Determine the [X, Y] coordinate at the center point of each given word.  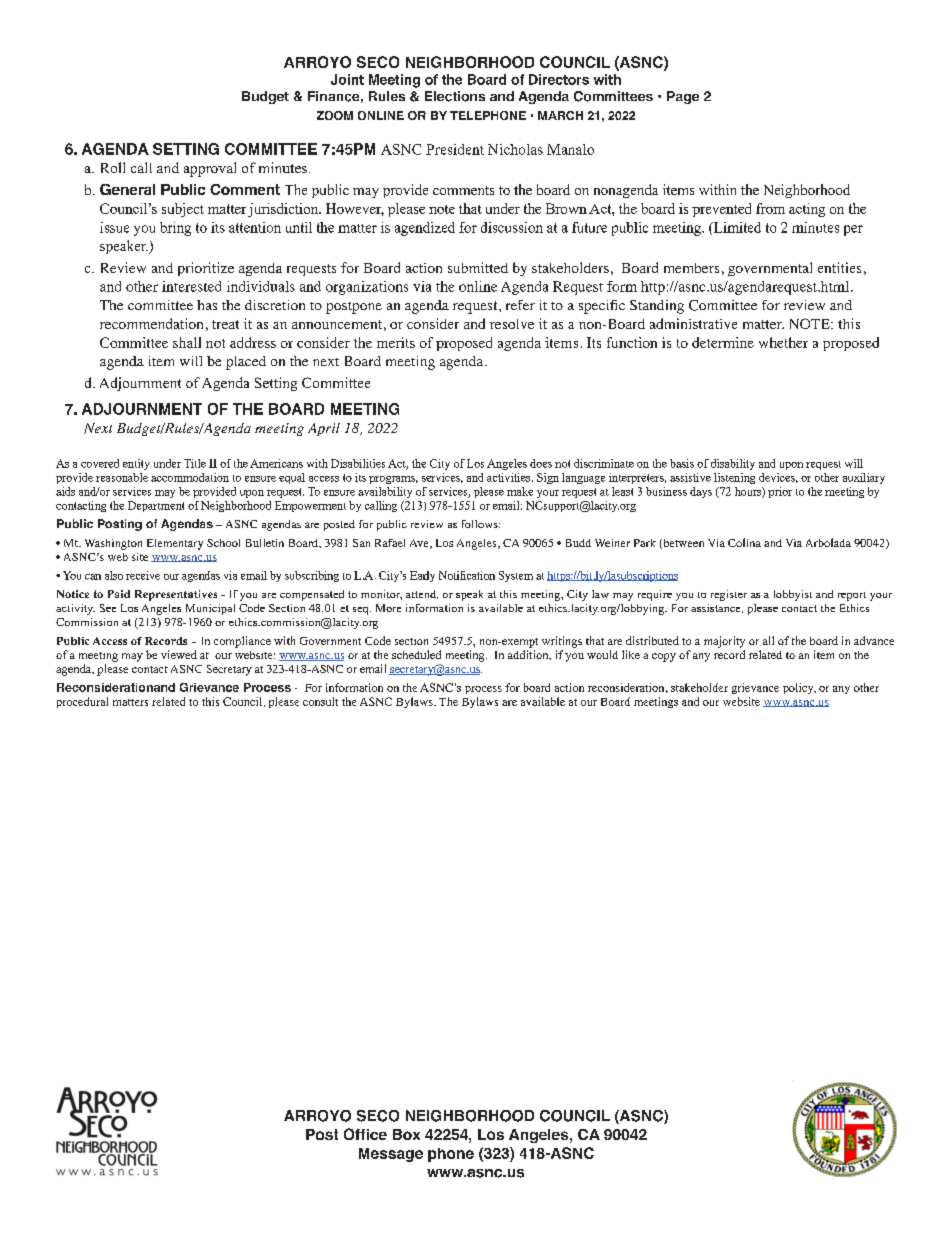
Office [365, 1134]
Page [683, 97]
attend [422, 594]
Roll [113, 167]
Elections [455, 96]
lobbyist [793, 595]
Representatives [176, 595]
